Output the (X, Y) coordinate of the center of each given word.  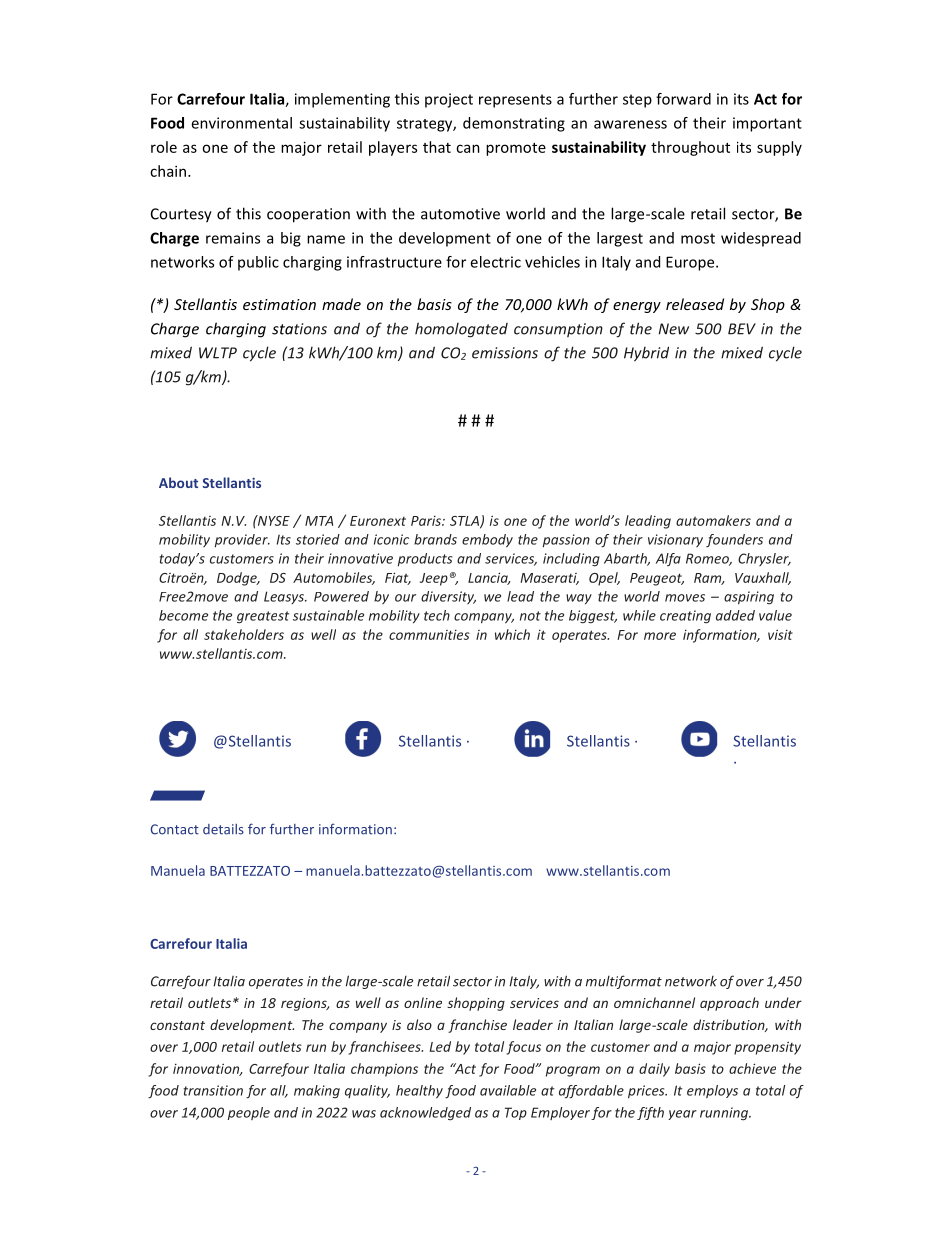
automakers (713, 520)
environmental (241, 123)
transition (213, 1090)
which (512, 634)
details (223, 829)
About (178, 482)
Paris (427, 521)
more (660, 636)
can (468, 148)
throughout (690, 148)
